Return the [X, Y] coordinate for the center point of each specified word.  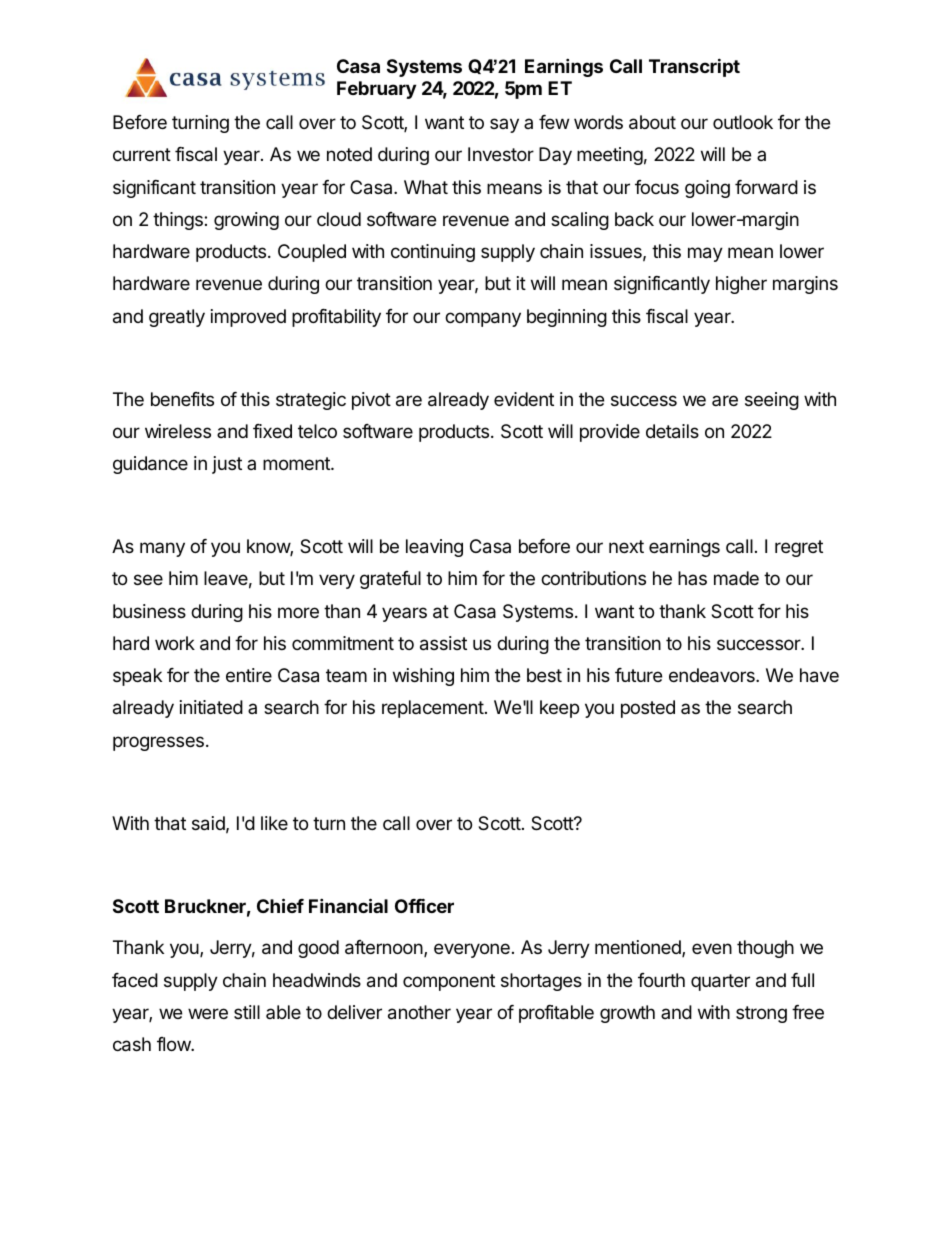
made [736, 578]
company [483, 319]
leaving [434, 548]
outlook [743, 122]
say [504, 125]
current [142, 154]
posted [648, 709]
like [274, 823]
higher [741, 285]
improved [248, 318]
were [208, 1013]
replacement [433, 709]
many [162, 549]
